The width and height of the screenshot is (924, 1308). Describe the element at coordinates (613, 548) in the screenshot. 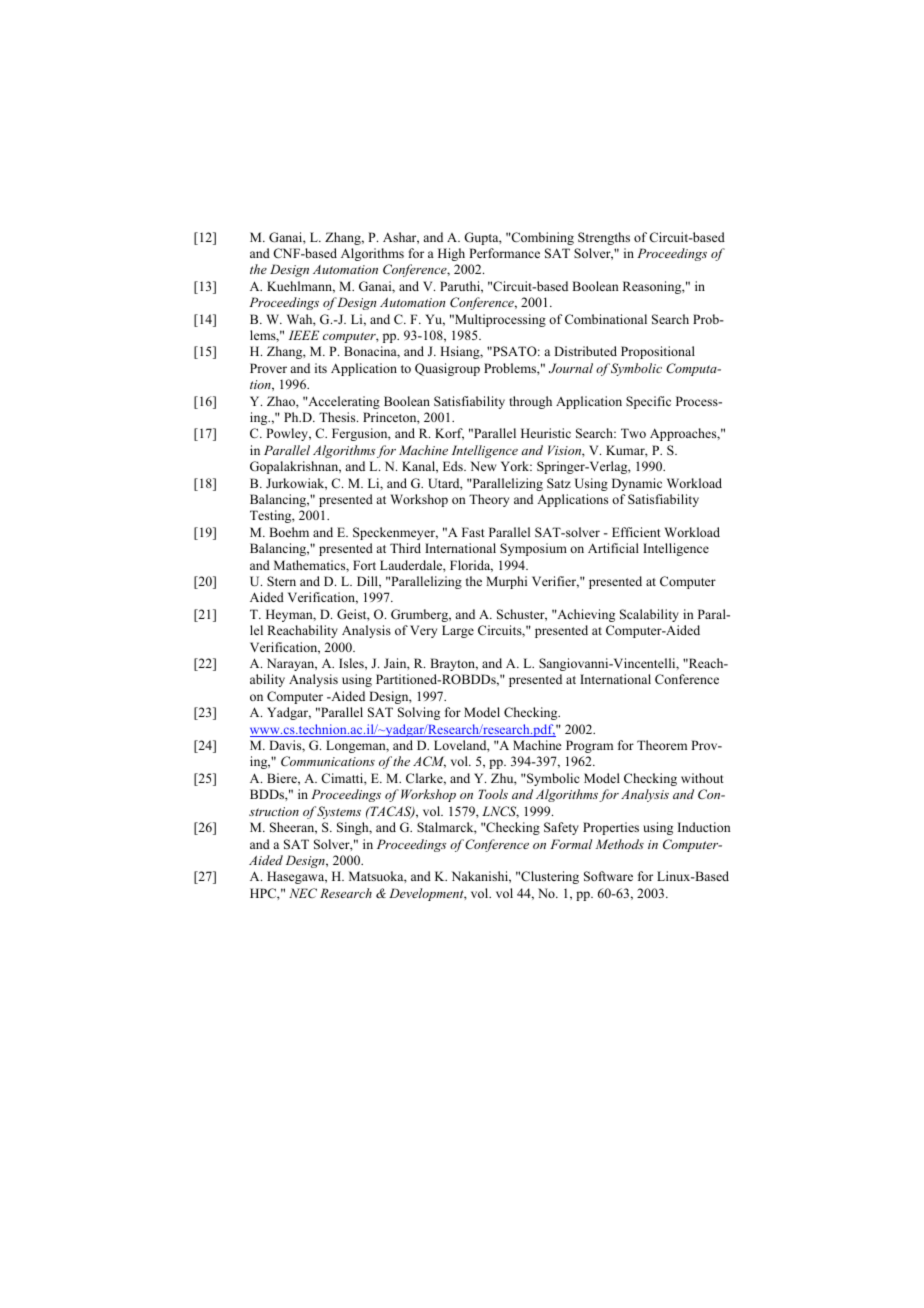

I see `Artificial` at that location.
